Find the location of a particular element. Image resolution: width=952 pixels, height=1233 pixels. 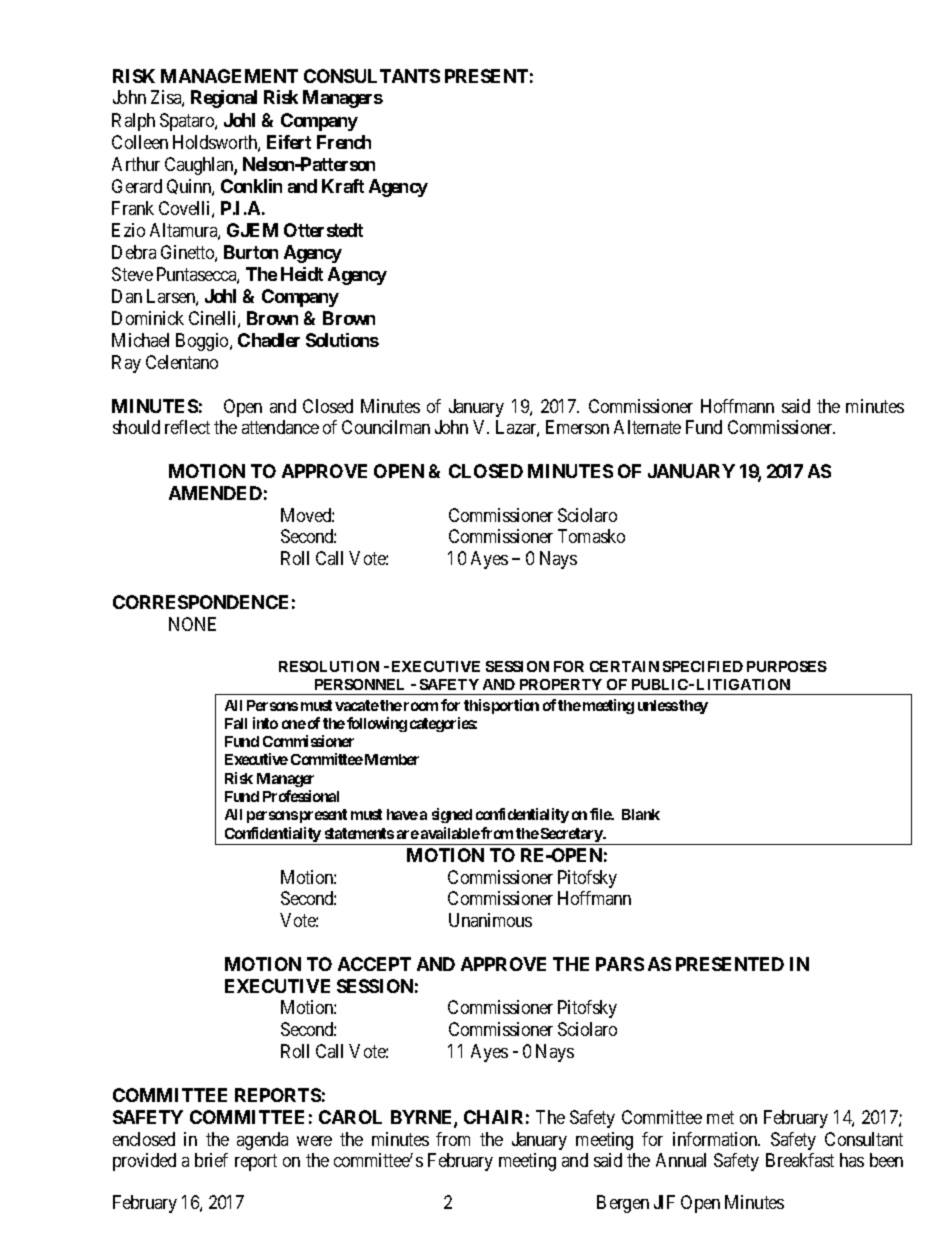

Bergen is located at coordinates (623, 1204).
